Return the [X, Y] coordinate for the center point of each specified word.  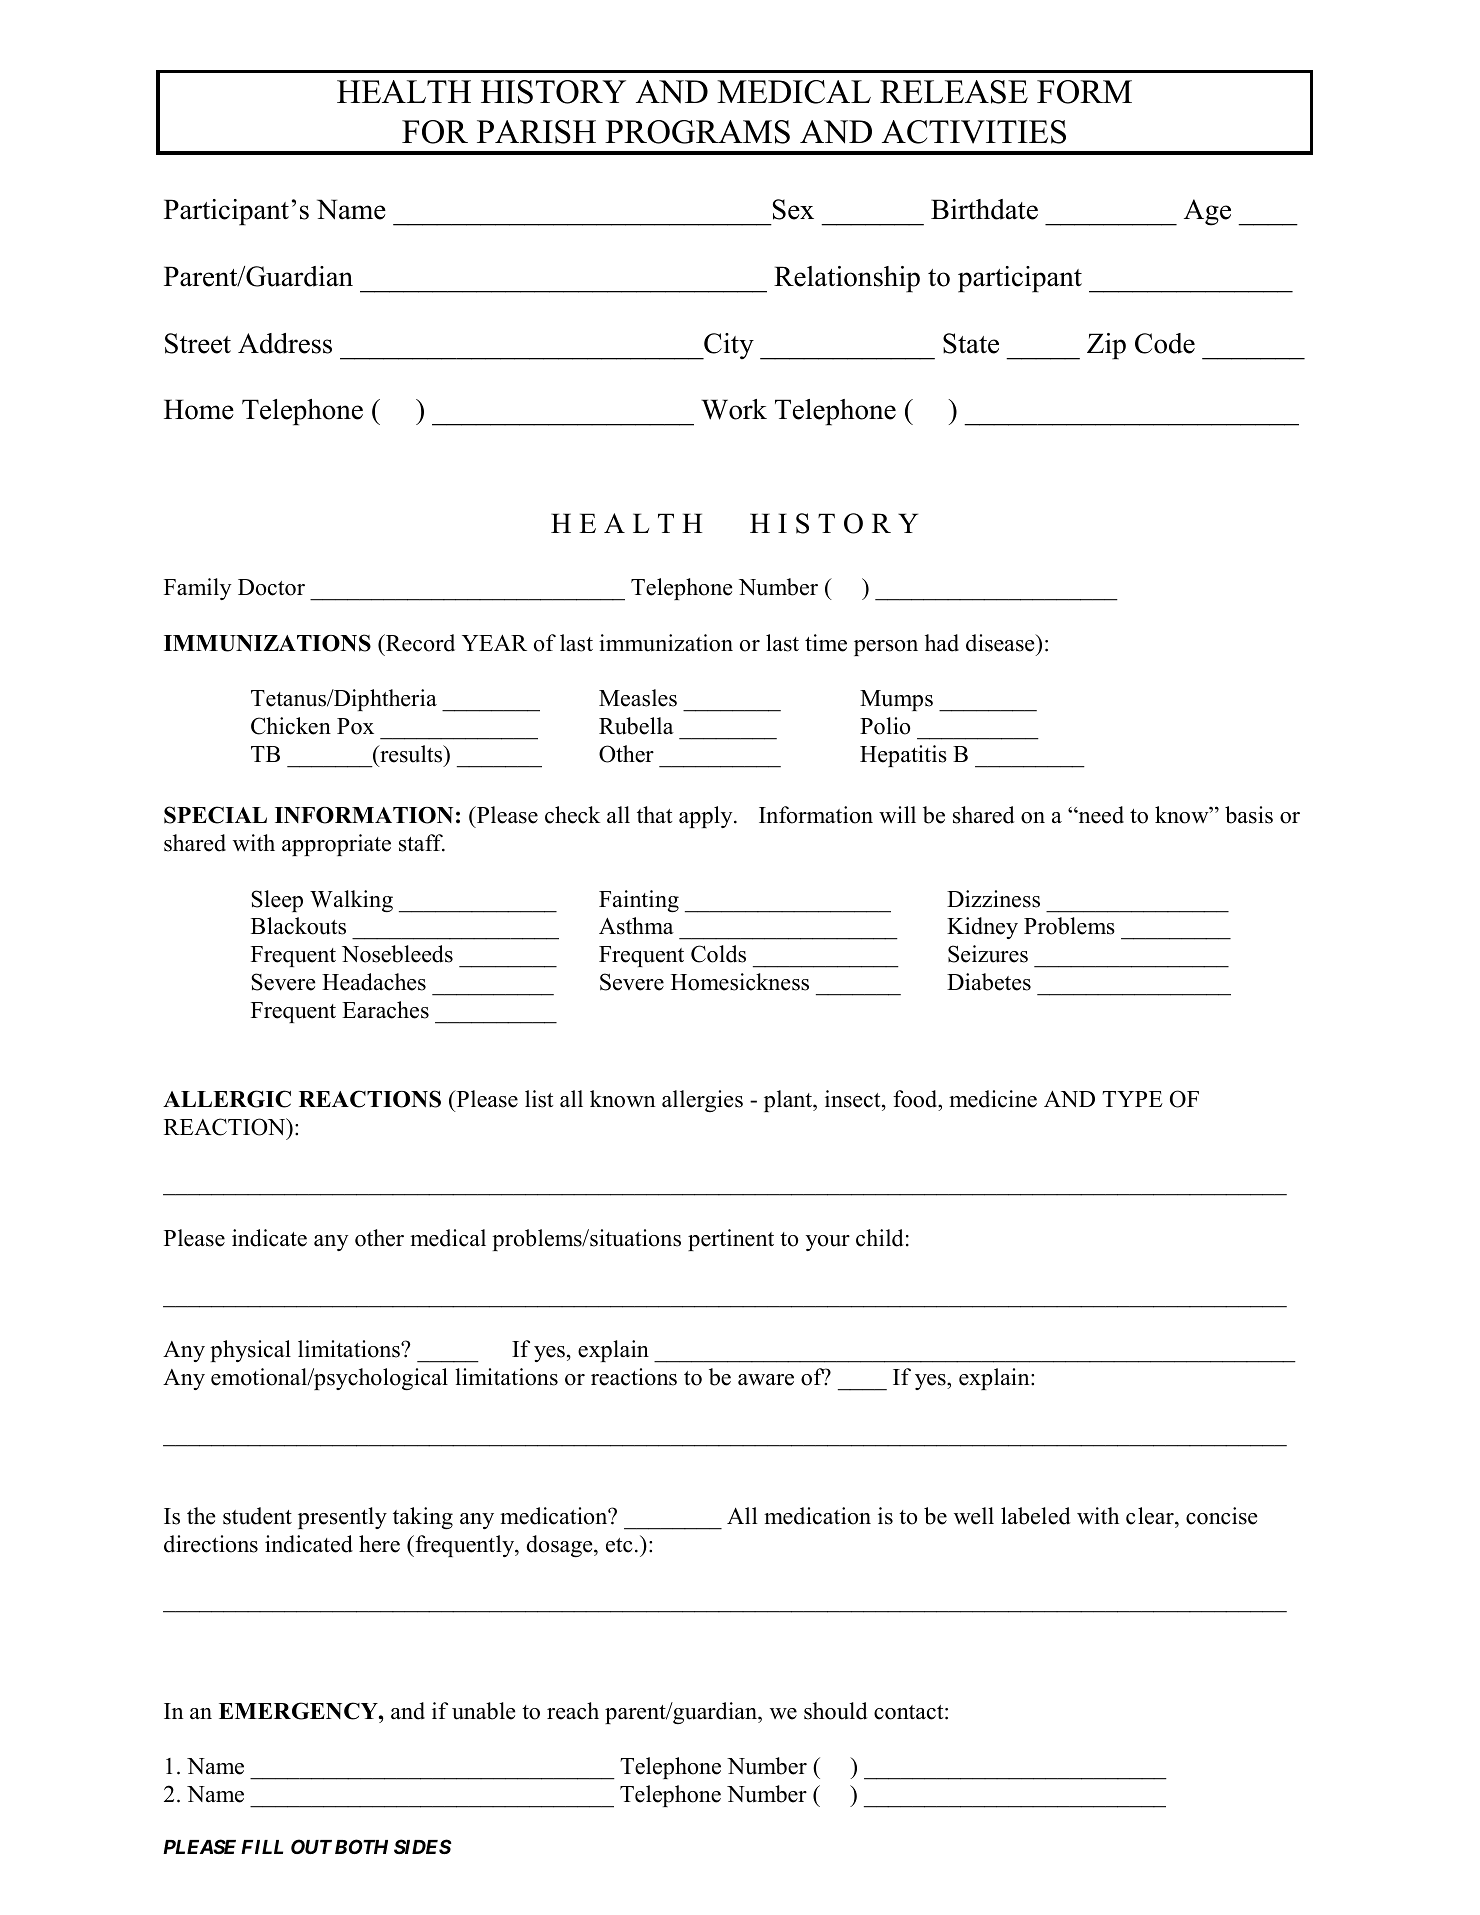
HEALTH [404, 91]
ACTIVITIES [974, 132]
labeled [1036, 1516]
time [826, 643]
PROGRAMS [697, 132]
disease [1001, 643]
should [836, 1711]
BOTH [361, 1846]
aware [766, 1380]
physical [250, 1351]
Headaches [374, 982]
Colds [718, 954]
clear [1151, 1516]
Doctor [271, 587]
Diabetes [989, 982]
